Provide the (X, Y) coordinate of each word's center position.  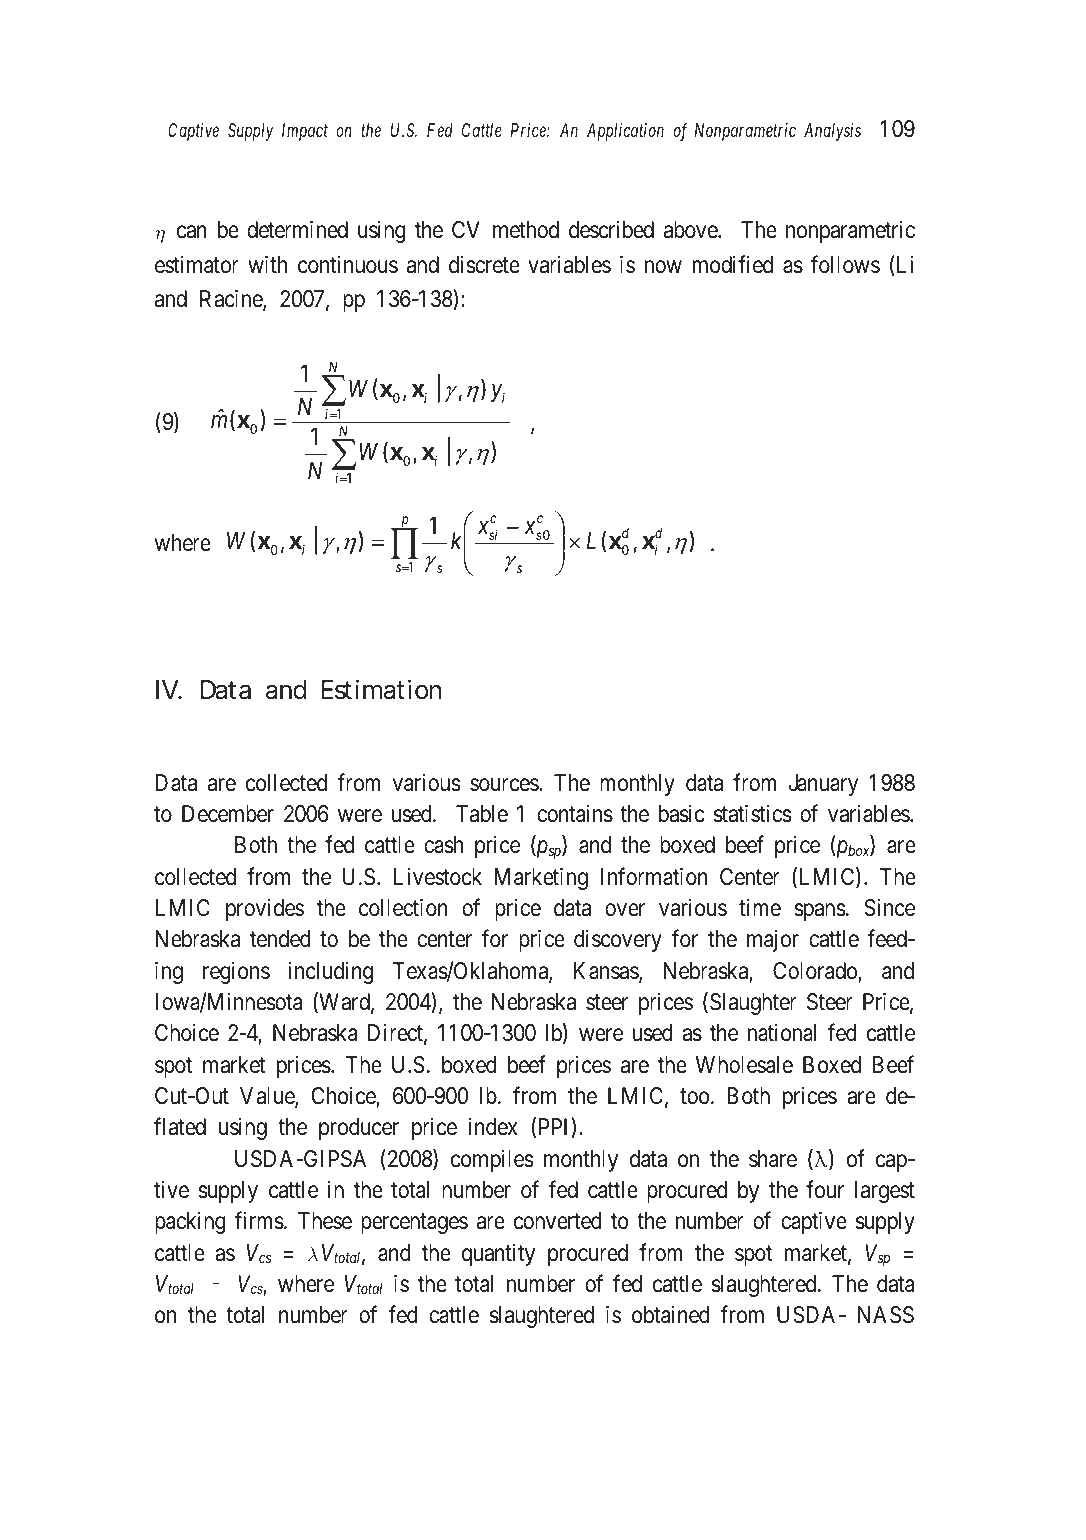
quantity (498, 1255)
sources (505, 785)
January (823, 785)
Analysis (832, 132)
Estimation (381, 689)
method (526, 230)
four (825, 1189)
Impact (305, 132)
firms (259, 1221)
